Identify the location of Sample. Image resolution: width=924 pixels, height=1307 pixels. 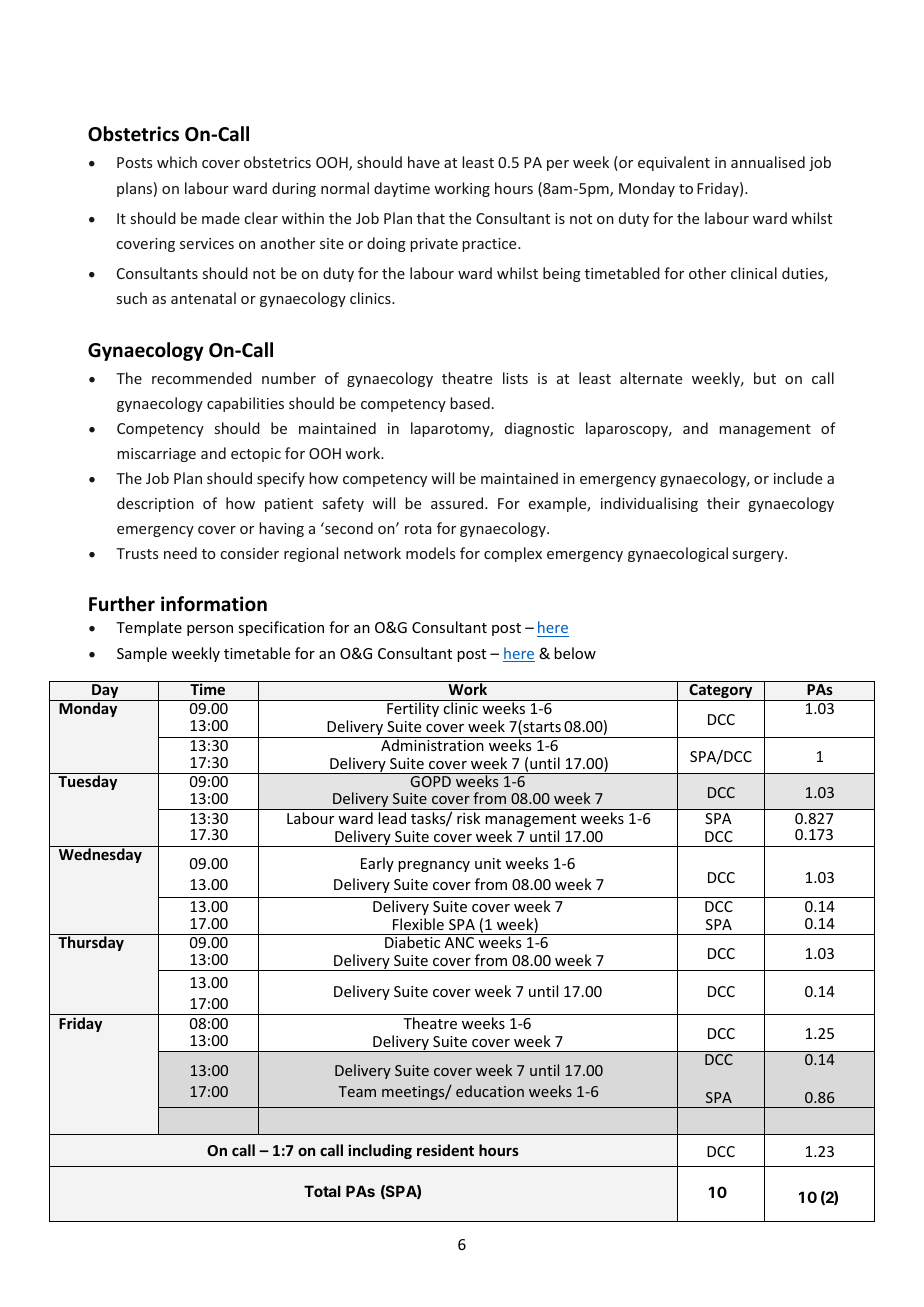
(142, 654).
